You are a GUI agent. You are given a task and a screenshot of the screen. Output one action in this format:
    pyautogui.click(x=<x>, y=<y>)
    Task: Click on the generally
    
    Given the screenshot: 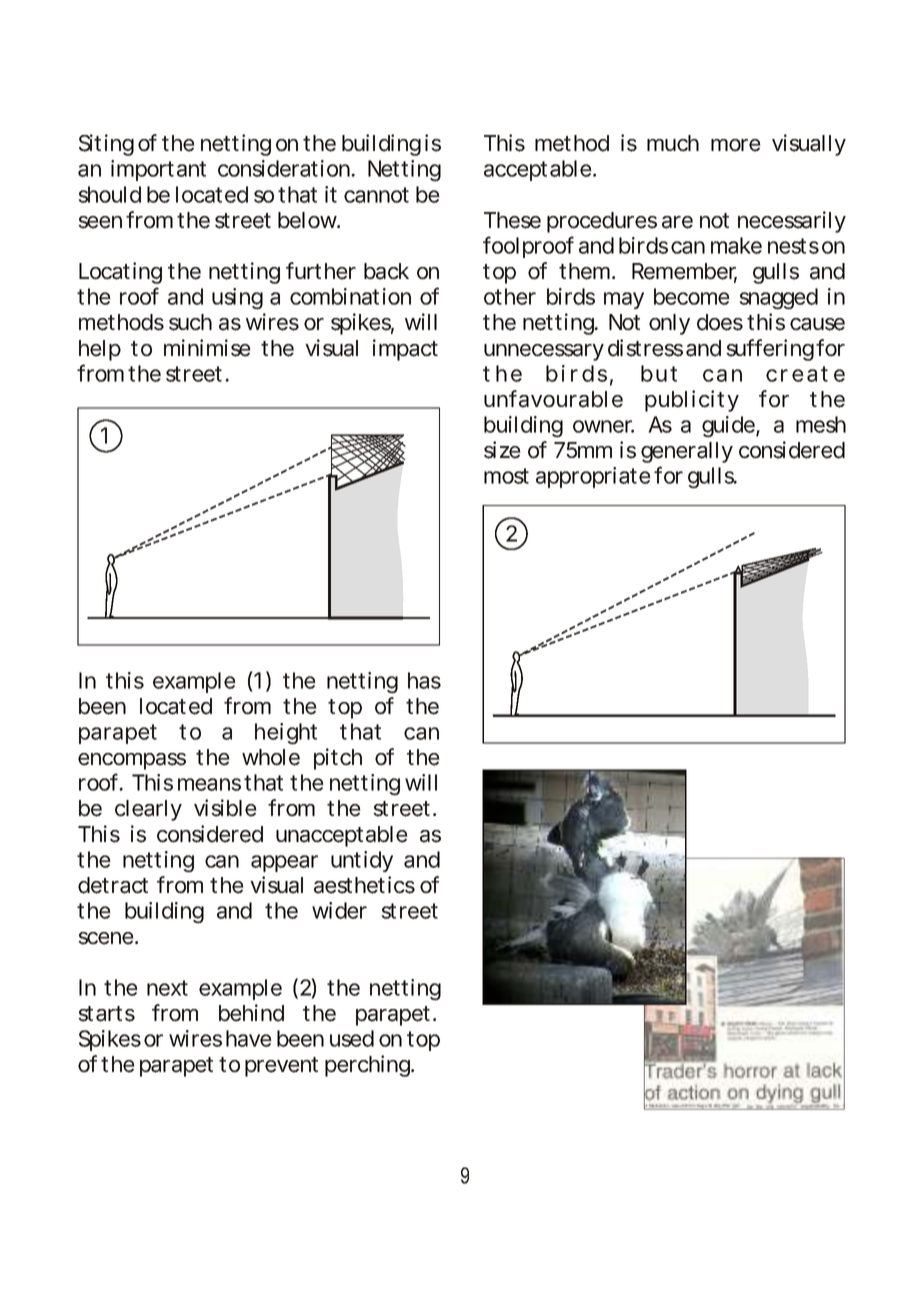 What is the action you would take?
    pyautogui.click(x=687, y=452)
